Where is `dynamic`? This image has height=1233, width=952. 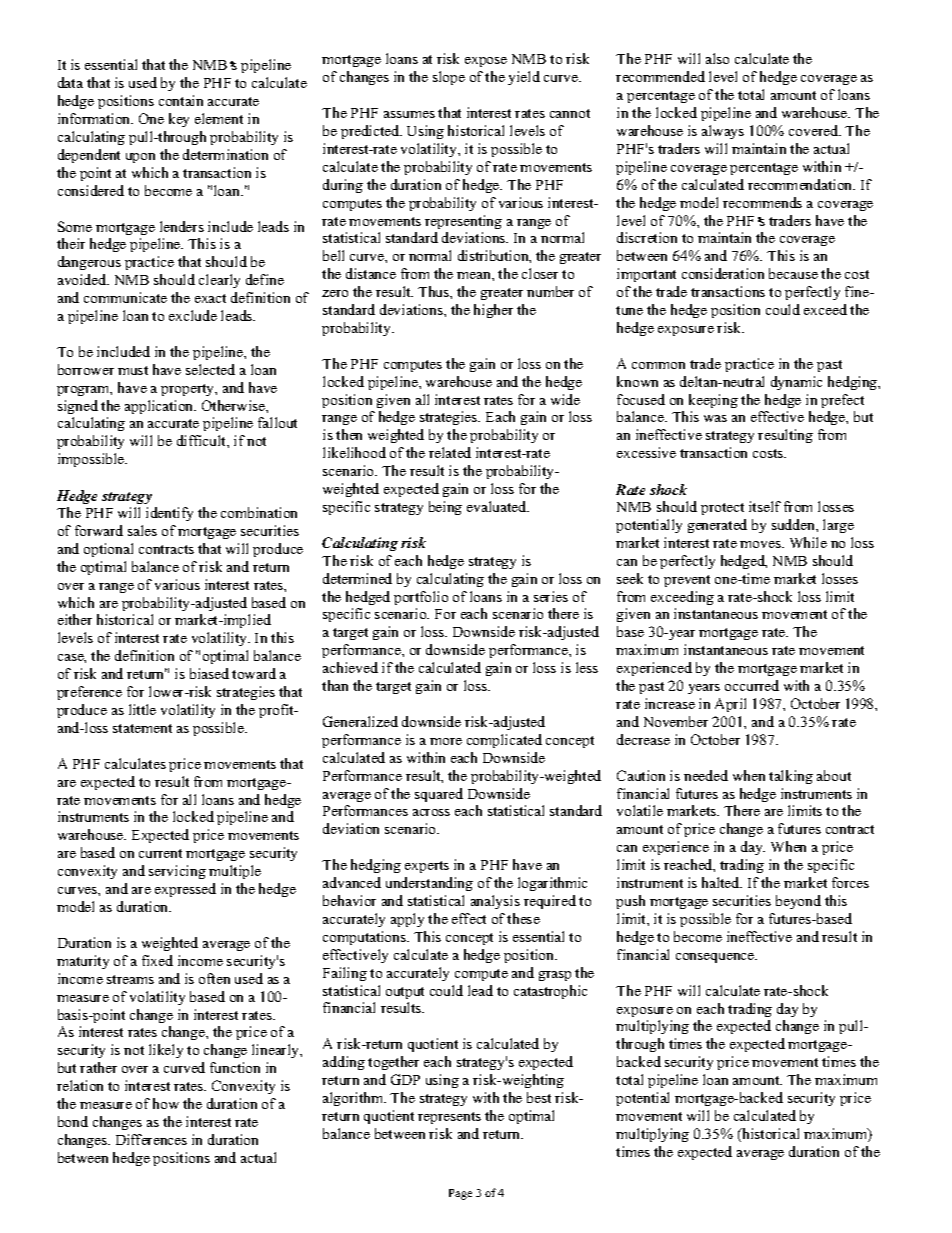
dynamic is located at coordinates (796, 383).
